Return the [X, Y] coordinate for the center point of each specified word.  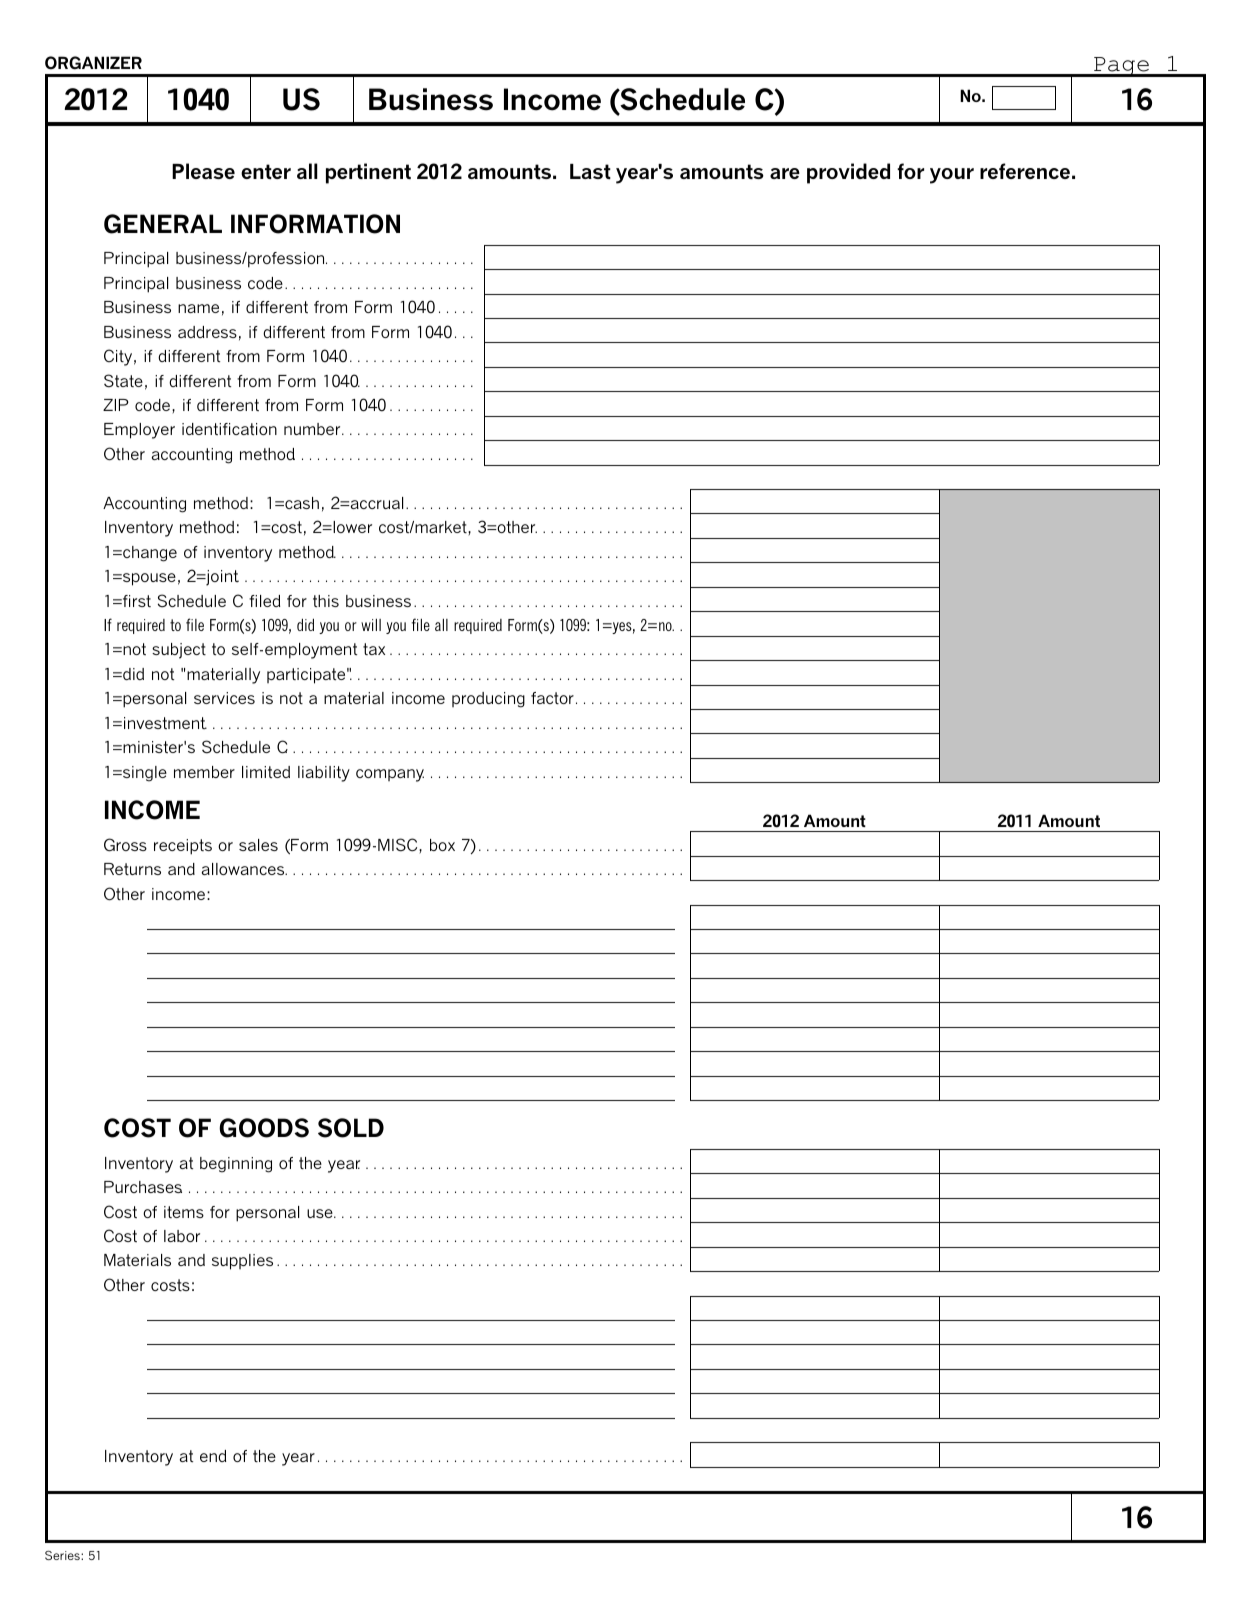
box [442, 845]
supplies [242, 1262]
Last [590, 171]
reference [1025, 171]
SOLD [351, 1128]
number [313, 429]
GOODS [264, 1128]
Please [203, 171]
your [952, 176]
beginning [236, 1165]
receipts [183, 847]
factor [552, 698]
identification [229, 429]
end [213, 1456]
